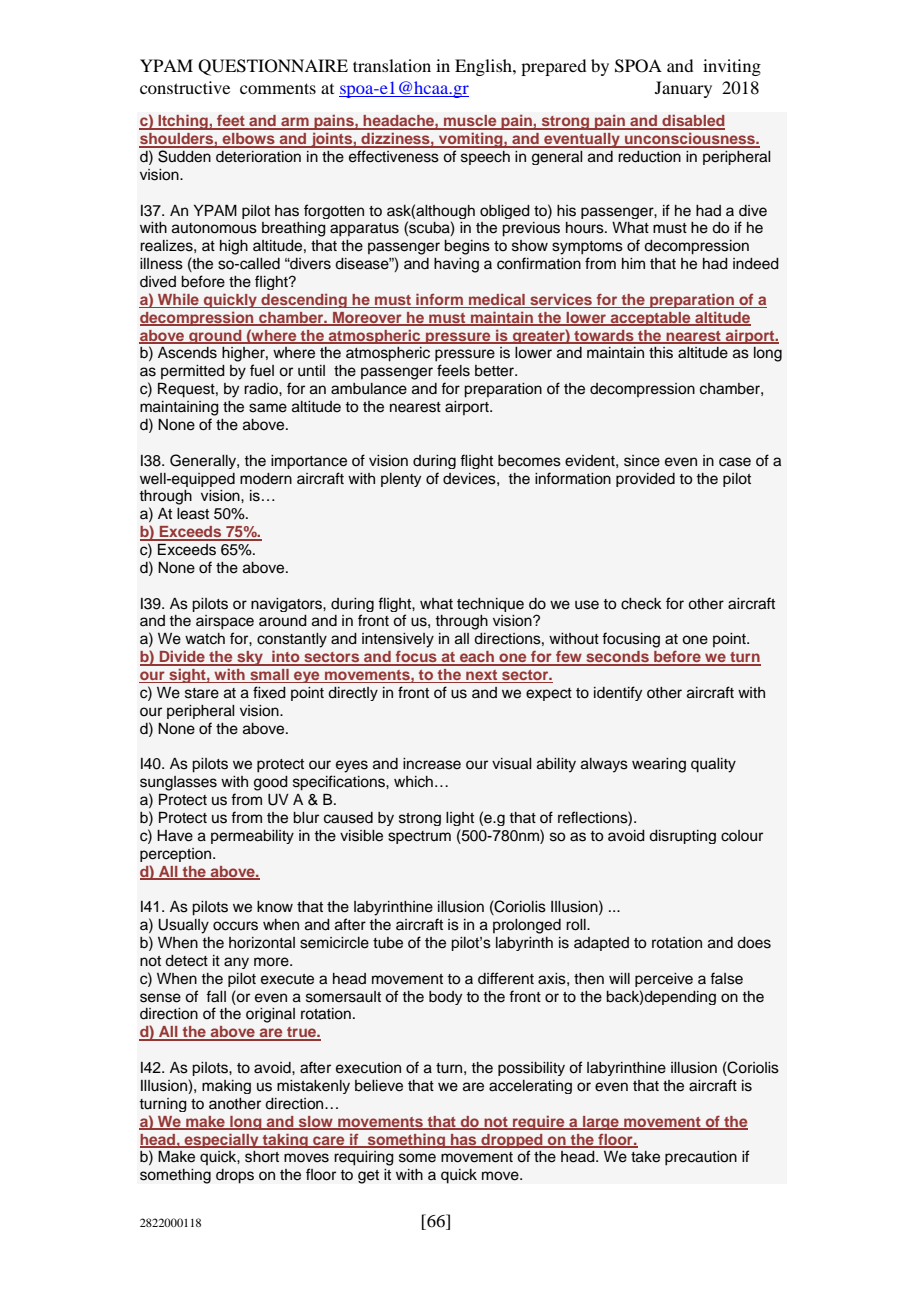  Describe the element at coordinates (432, 764) in the screenshot. I see `increase` at that location.
